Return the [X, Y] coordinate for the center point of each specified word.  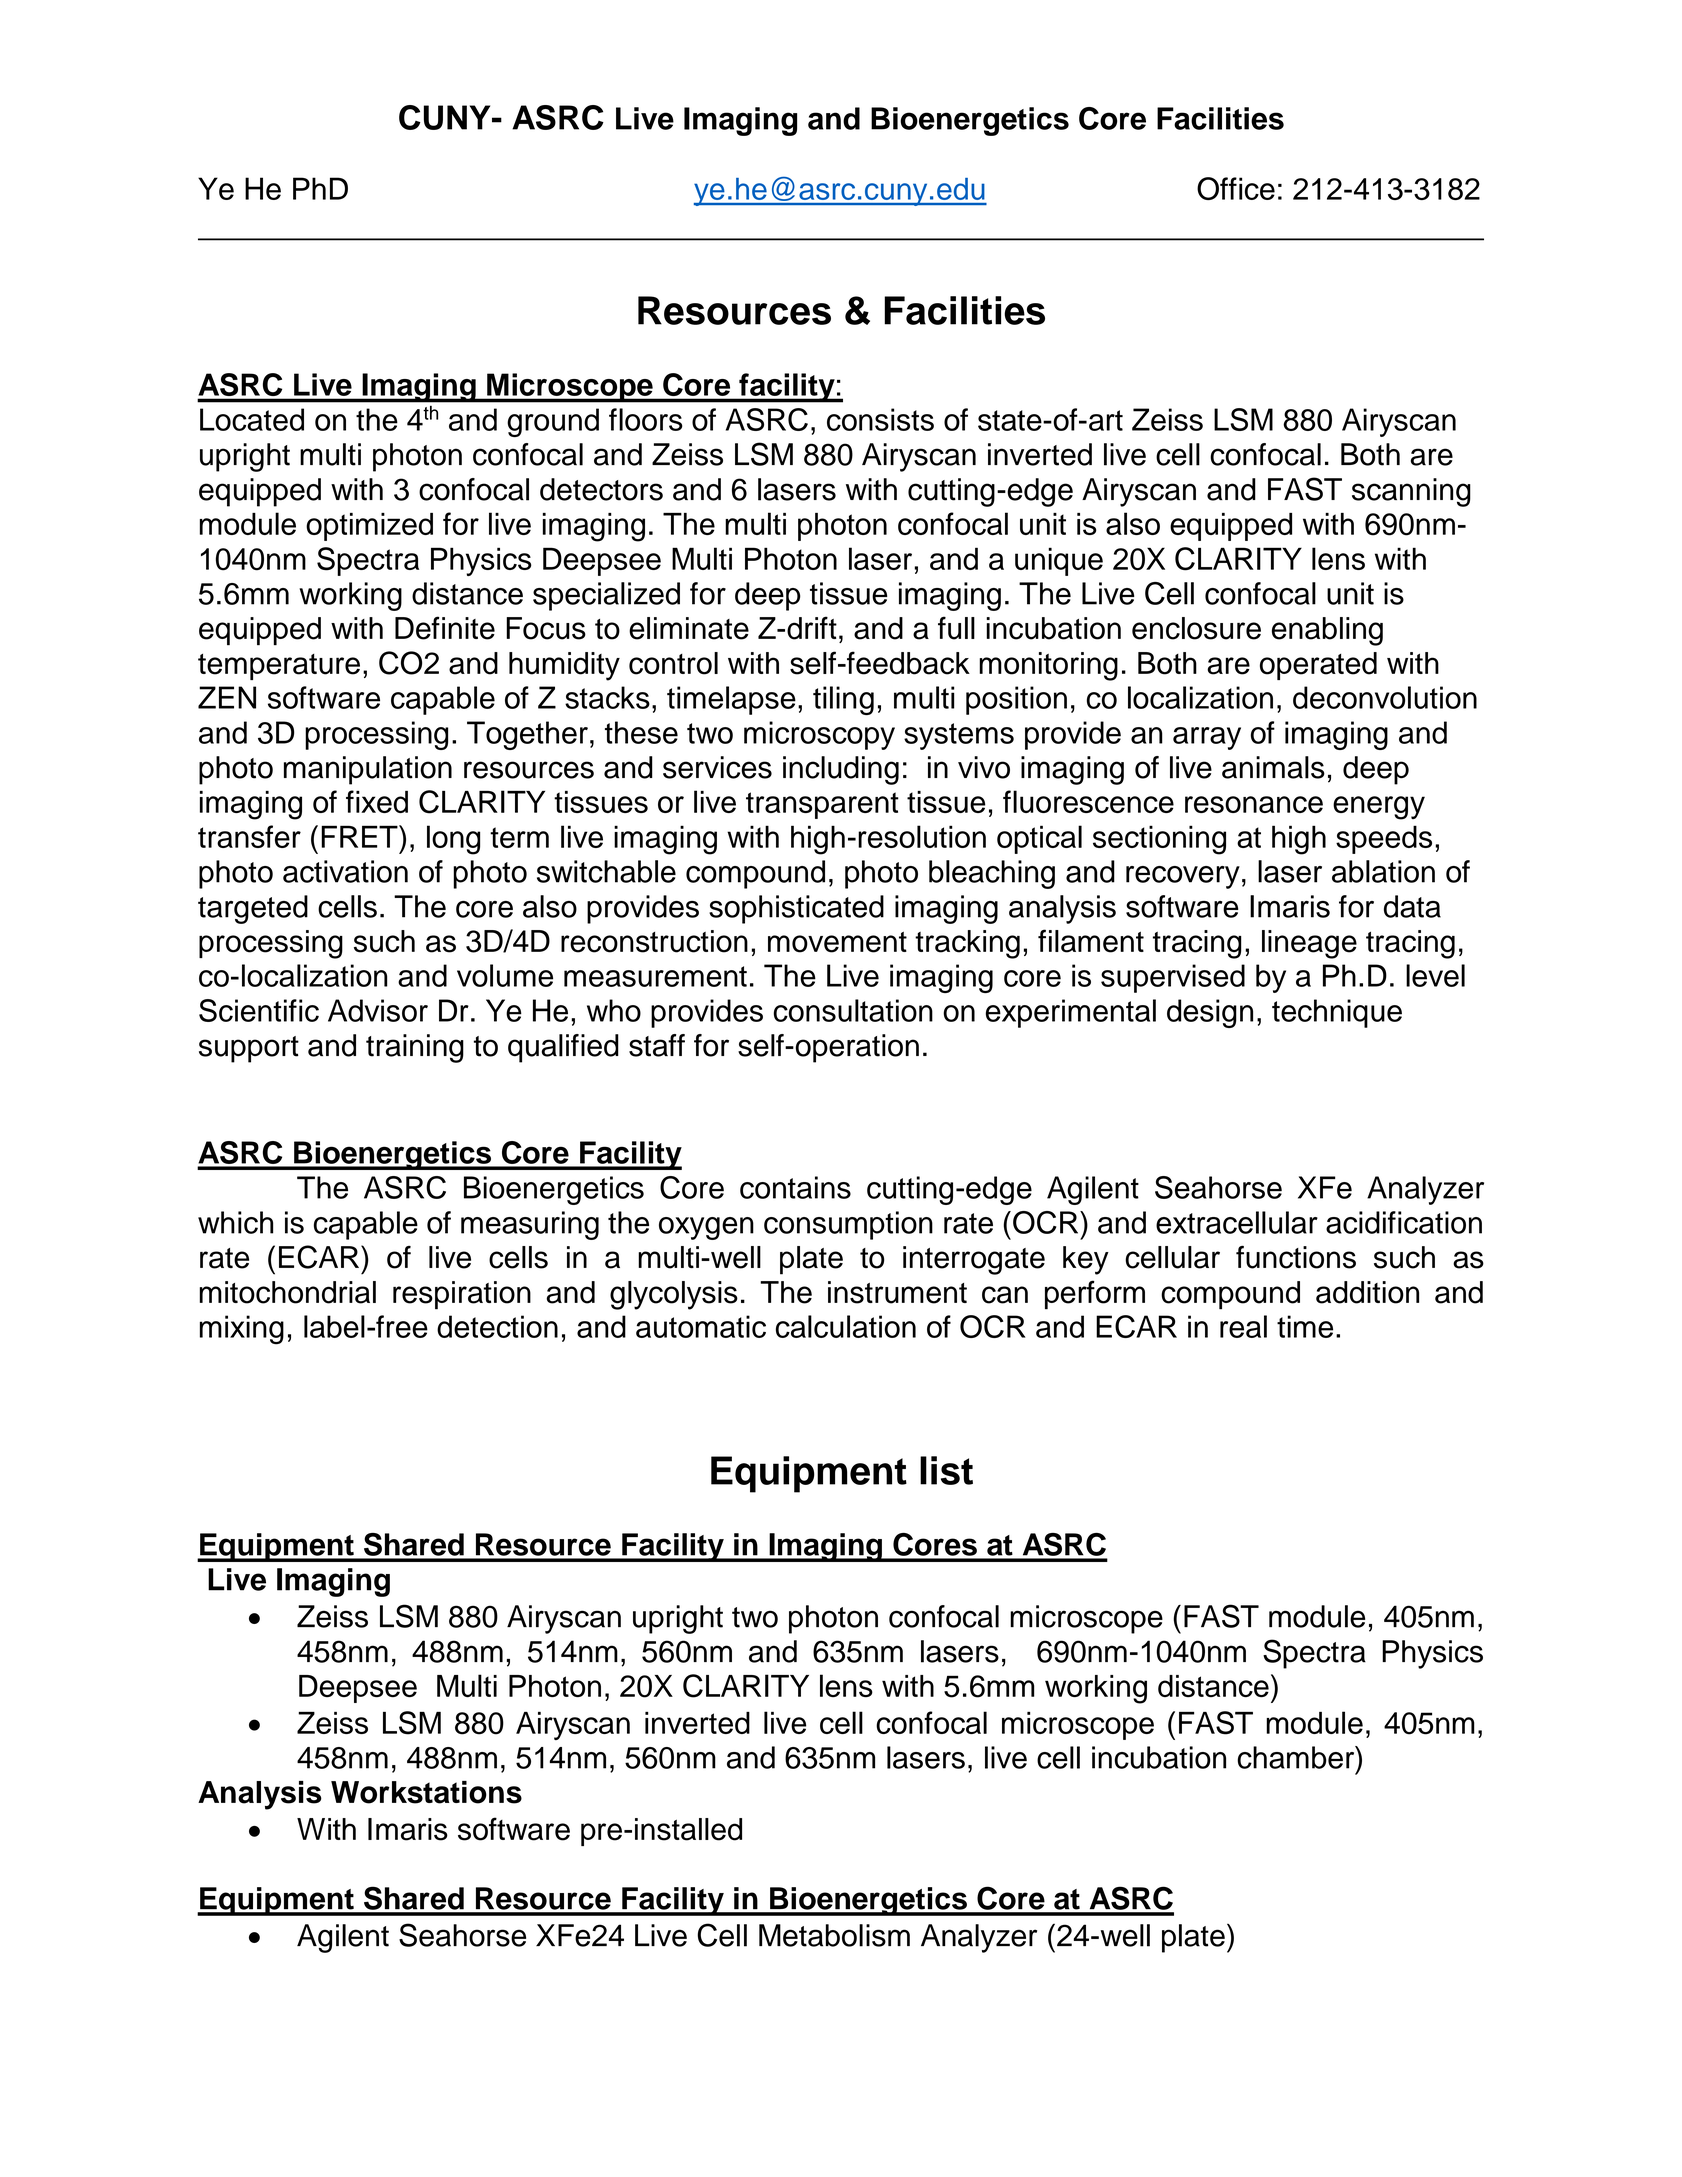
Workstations [426, 1792]
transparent [822, 805]
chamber [1297, 1757]
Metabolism [834, 1935]
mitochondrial [288, 1292]
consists [880, 419]
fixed [377, 801]
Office [1236, 188]
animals [1273, 767]
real [1243, 1326]
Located [252, 419]
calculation [846, 1326]
